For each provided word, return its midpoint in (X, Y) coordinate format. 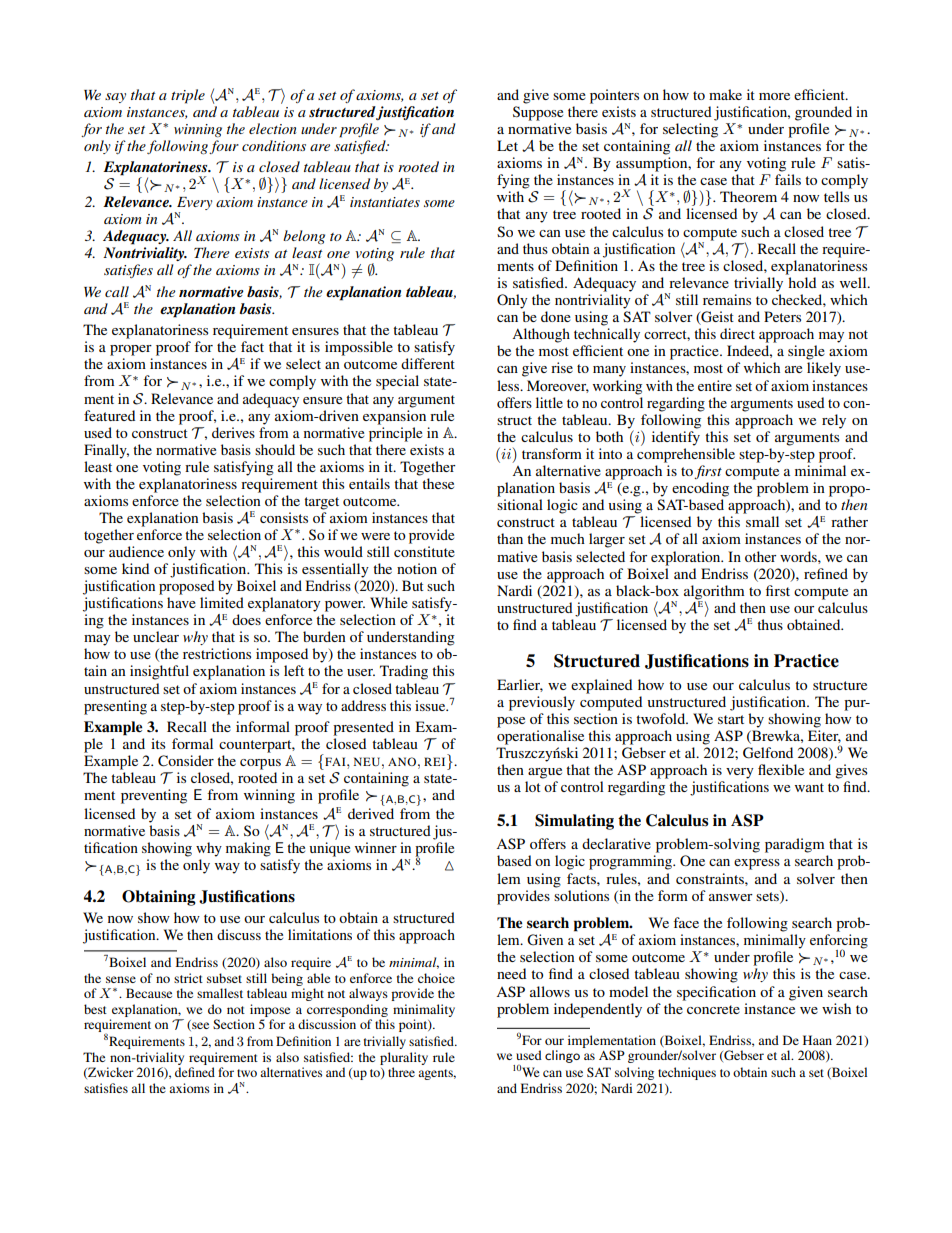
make (725, 94)
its (158, 743)
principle (395, 434)
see (199, 1026)
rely (834, 421)
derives (233, 432)
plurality (404, 1058)
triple (188, 96)
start (731, 719)
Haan (817, 1040)
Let (507, 145)
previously (542, 703)
